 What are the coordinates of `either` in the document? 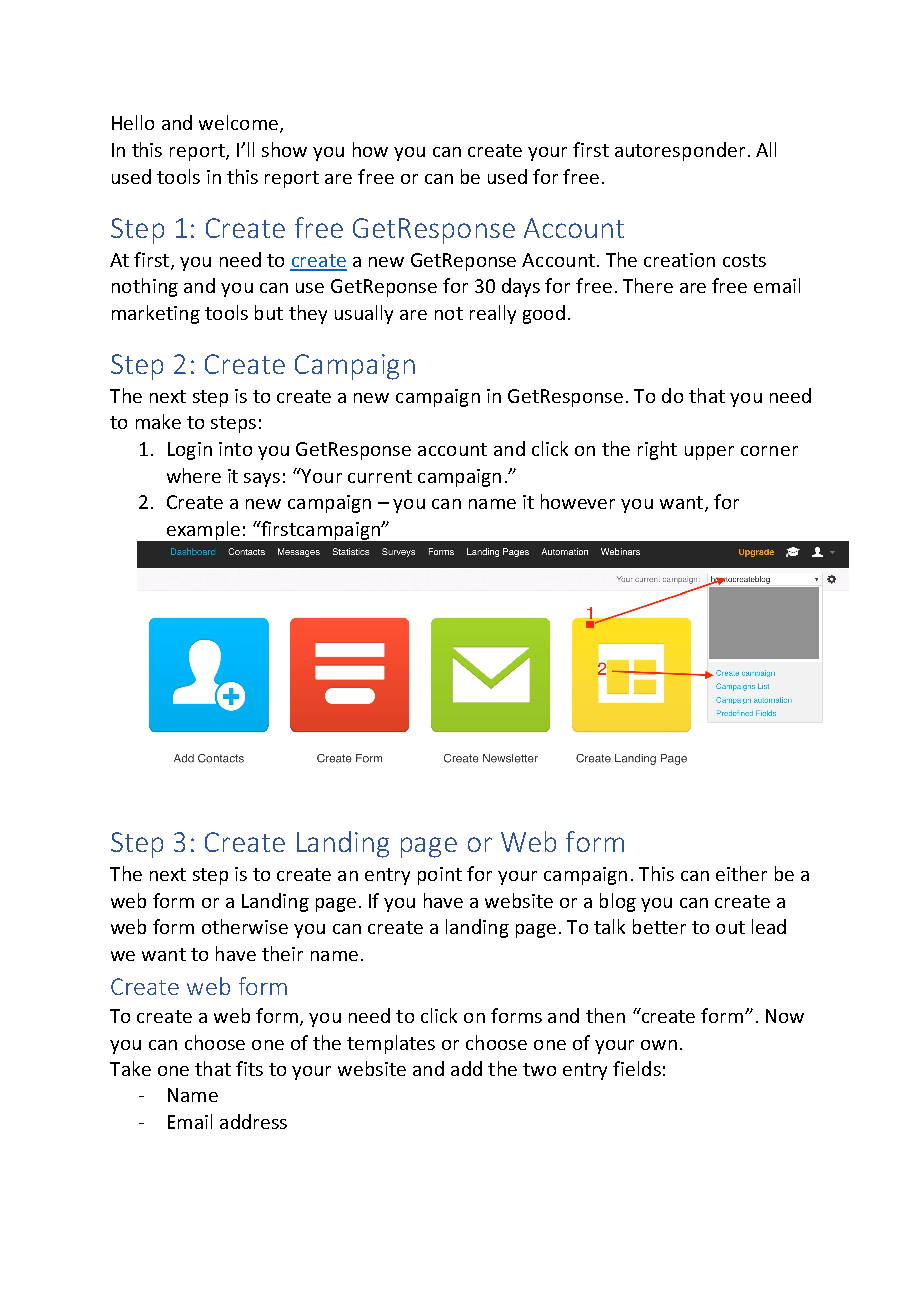 It's located at (741, 873).
